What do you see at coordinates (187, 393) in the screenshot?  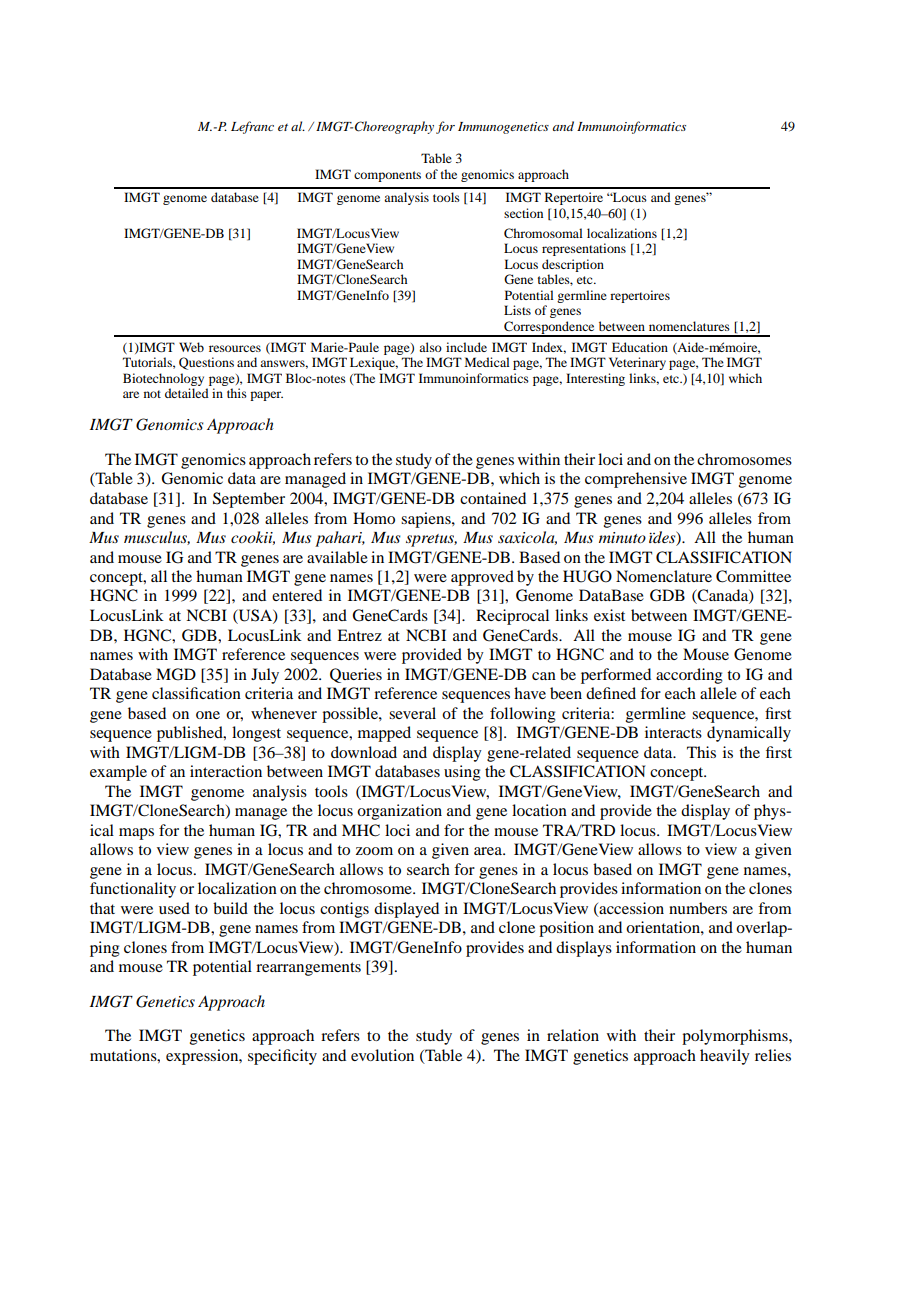 I see `detailed` at bounding box center [187, 393].
